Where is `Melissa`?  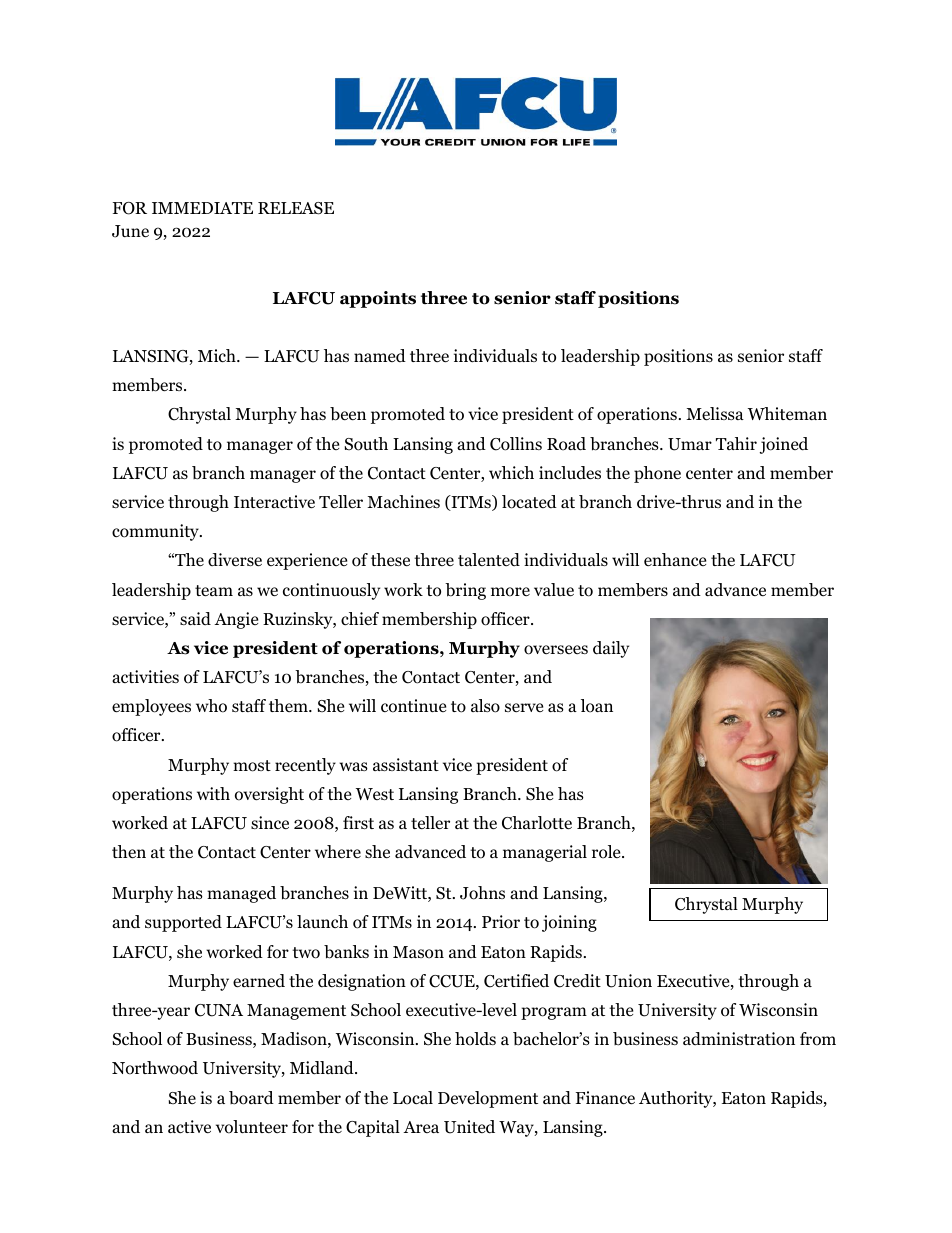
Melissa is located at coordinates (715, 414).
